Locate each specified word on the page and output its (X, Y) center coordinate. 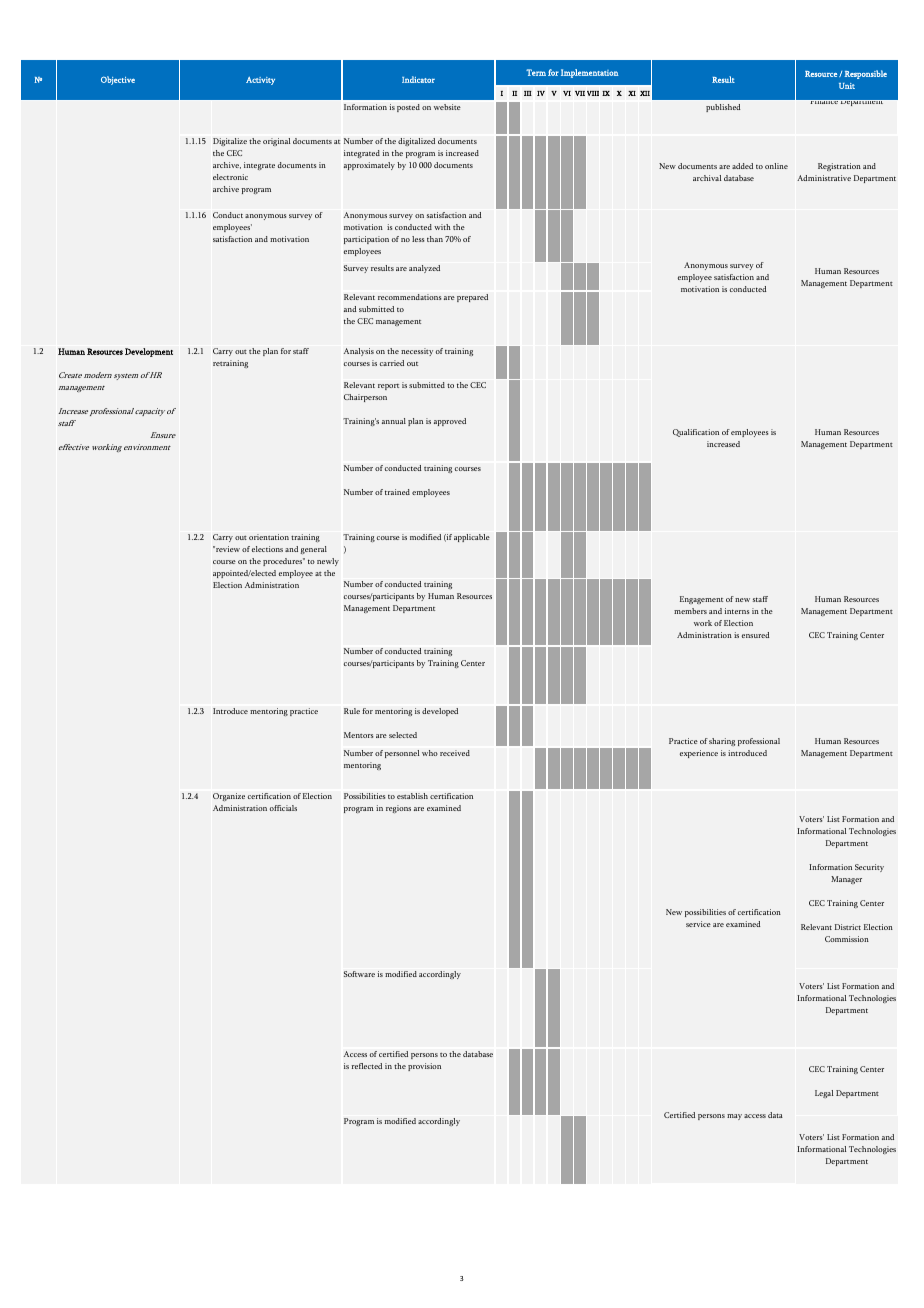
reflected (367, 1066)
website (447, 107)
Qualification (696, 433)
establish (412, 796)
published (723, 108)
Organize (229, 797)
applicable (472, 538)
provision (424, 1067)
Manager (846, 880)
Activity (260, 81)
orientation (269, 537)
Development (149, 352)
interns (737, 611)
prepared (472, 298)
